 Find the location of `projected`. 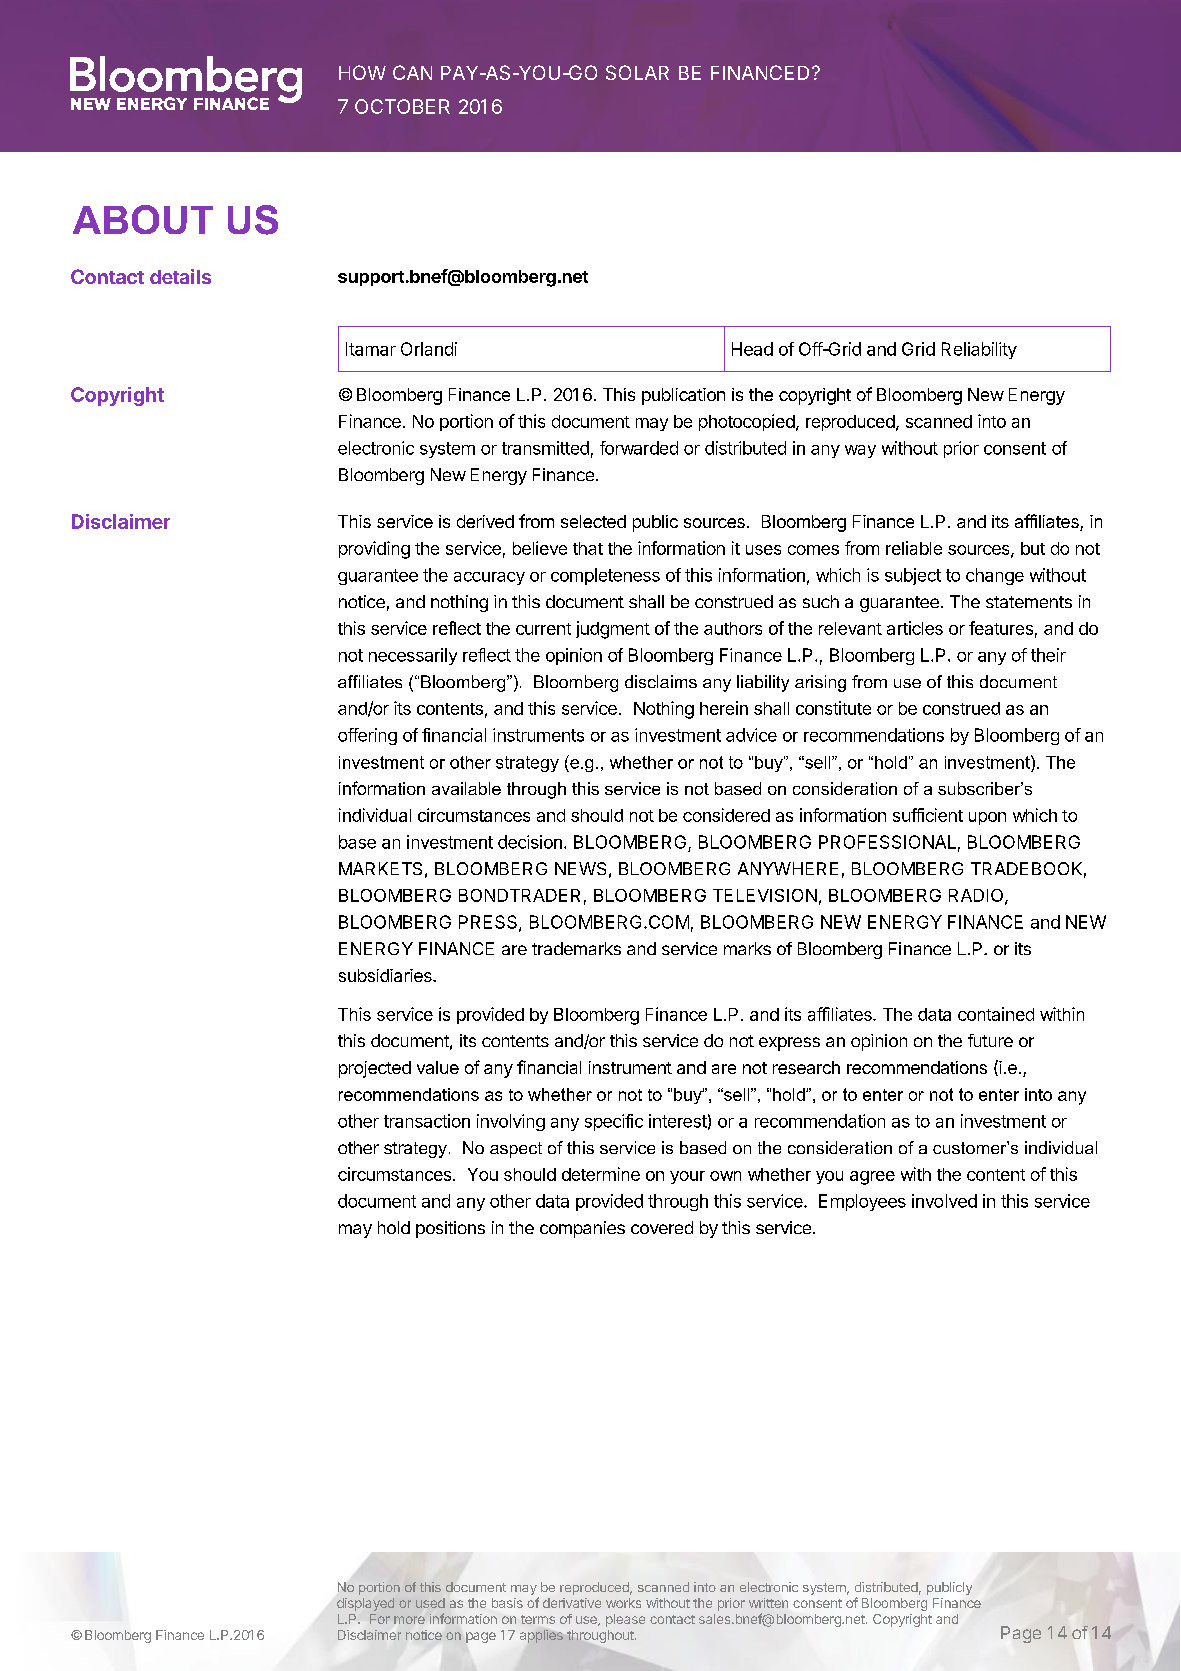

projected is located at coordinates (375, 1069).
